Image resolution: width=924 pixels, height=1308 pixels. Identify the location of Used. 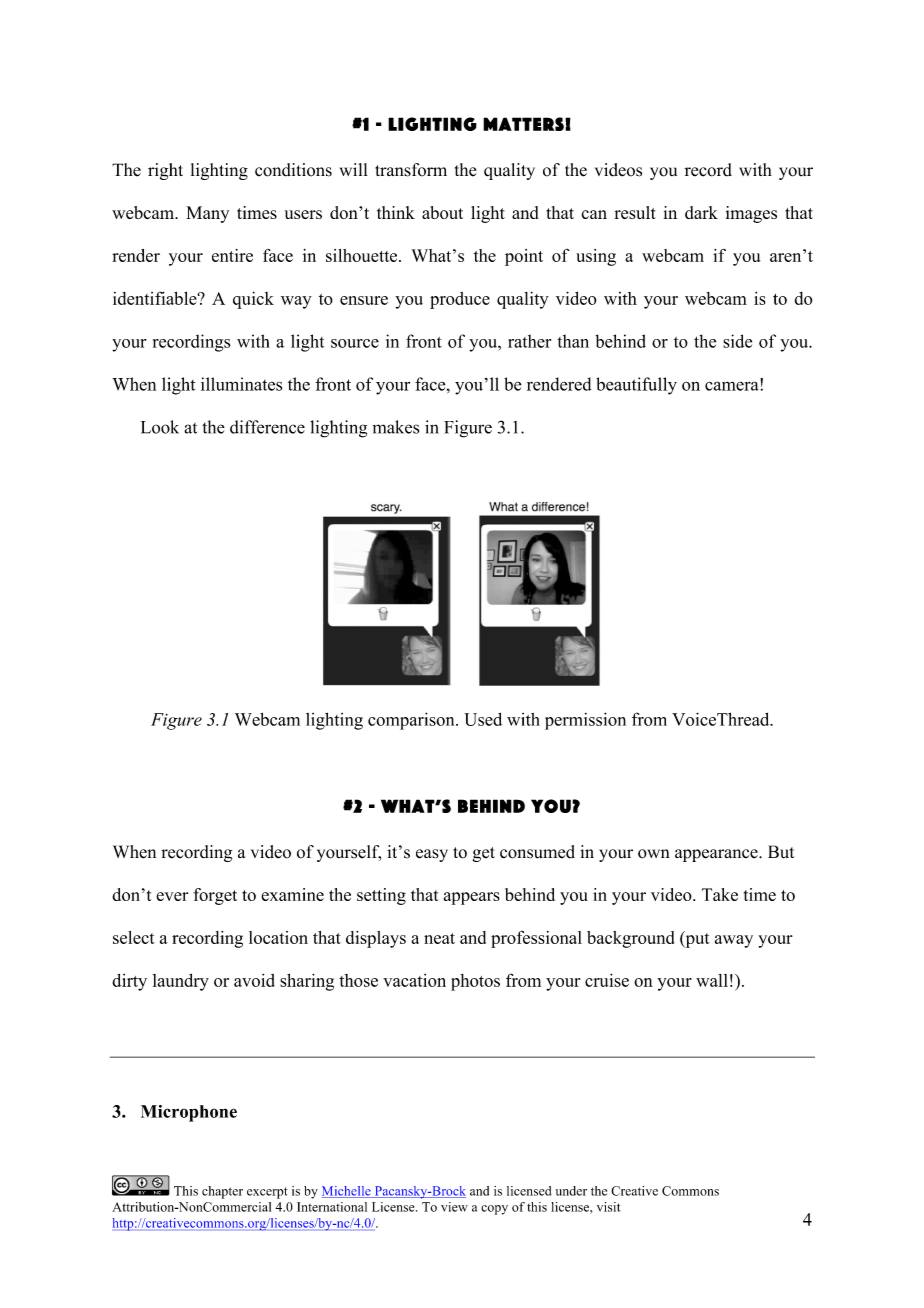
(483, 719).
